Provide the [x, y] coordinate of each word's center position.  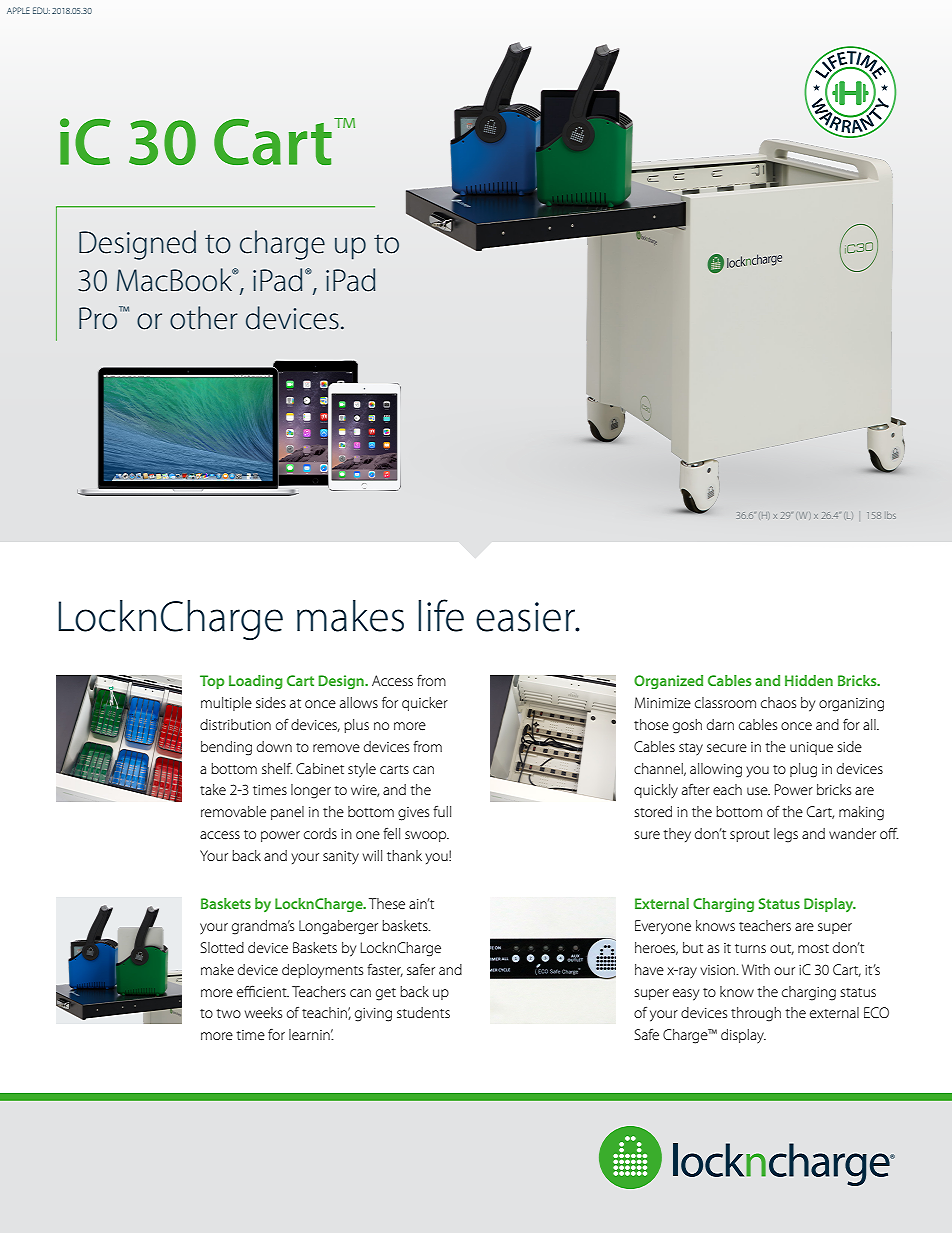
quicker [425, 704]
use [758, 791]
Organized [668, 682]
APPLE [18, 10]
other [204, 318]
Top [212, 682]
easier [526, 617]
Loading [256, 682]
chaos [778, 702]
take [213, 789]
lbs [891, 515]
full [442, 811]
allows [359, 702]
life [441, 615]
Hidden [809, 680]
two [228, 1013]
